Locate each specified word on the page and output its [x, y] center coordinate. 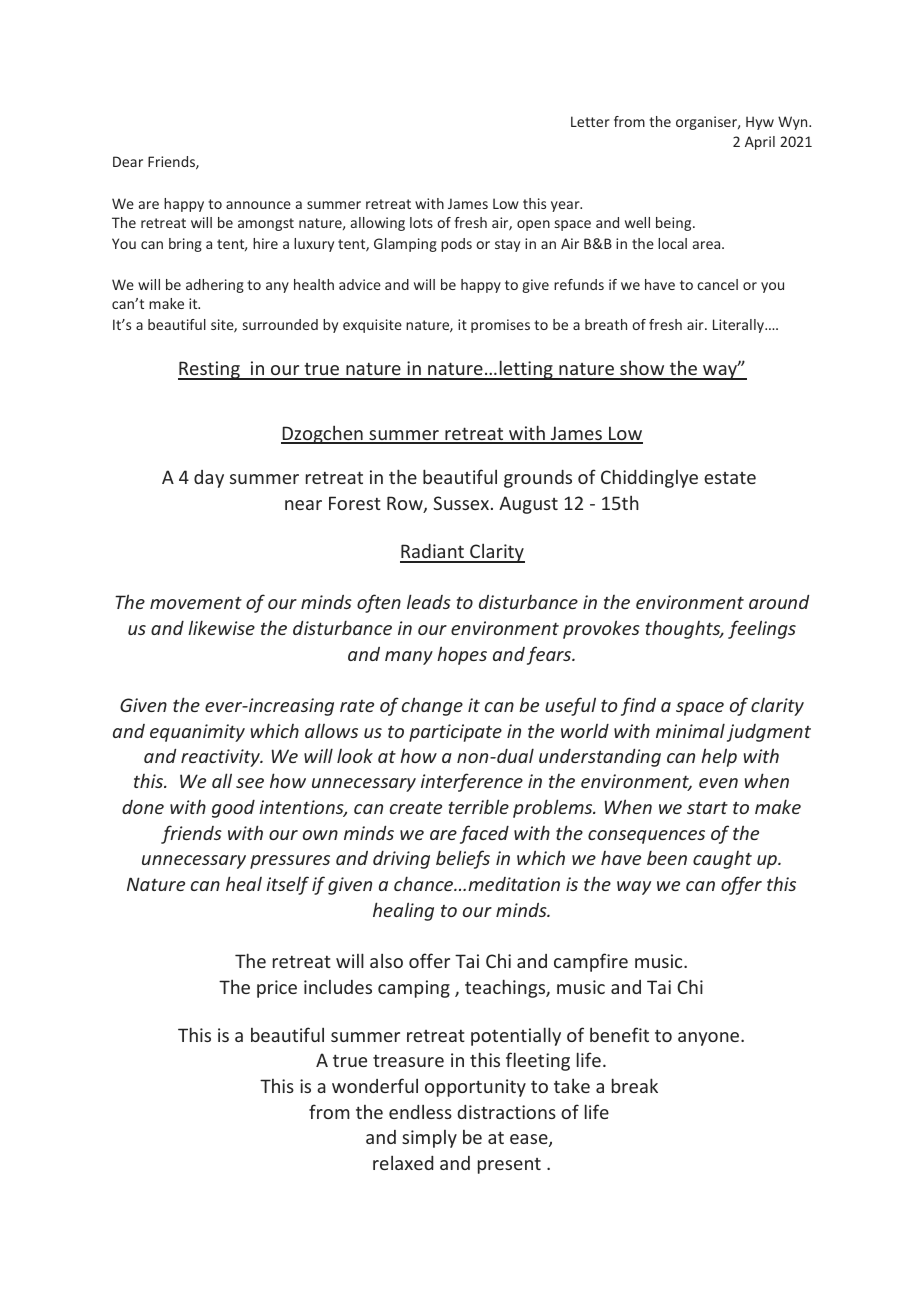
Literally [739, 326]
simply [429, 1139]
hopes [462, 655]
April [760, 143]
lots [421, 222]
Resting [210, 370]
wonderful [375, 1085]
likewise [221, 627]
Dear [128, 161]
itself [287, 885]
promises [500, 326]
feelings [762, 629]
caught [722, 860]
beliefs [463, 859]
